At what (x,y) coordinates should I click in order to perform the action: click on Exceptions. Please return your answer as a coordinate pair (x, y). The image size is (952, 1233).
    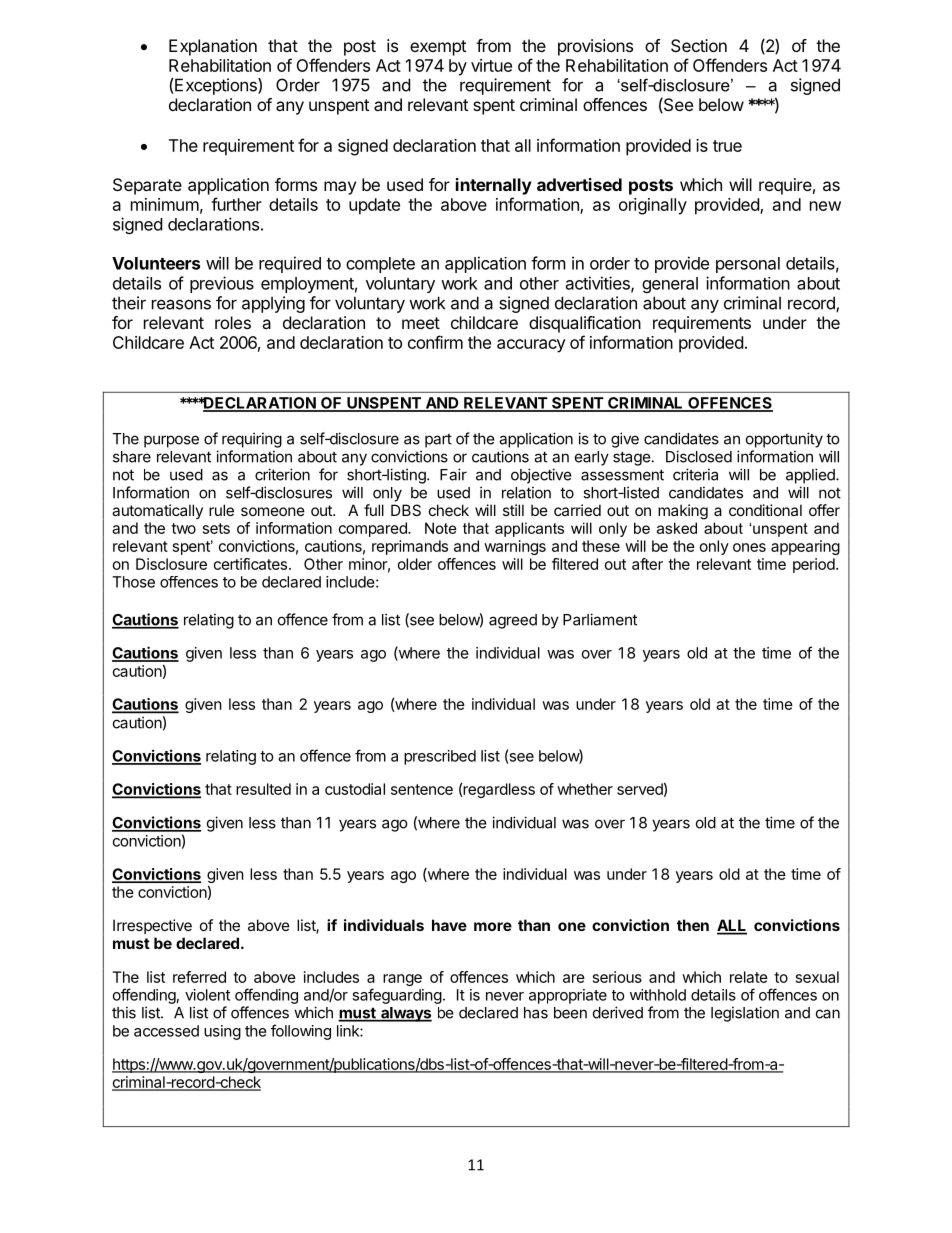
    Looking at the image, I should click on (216, 86).
